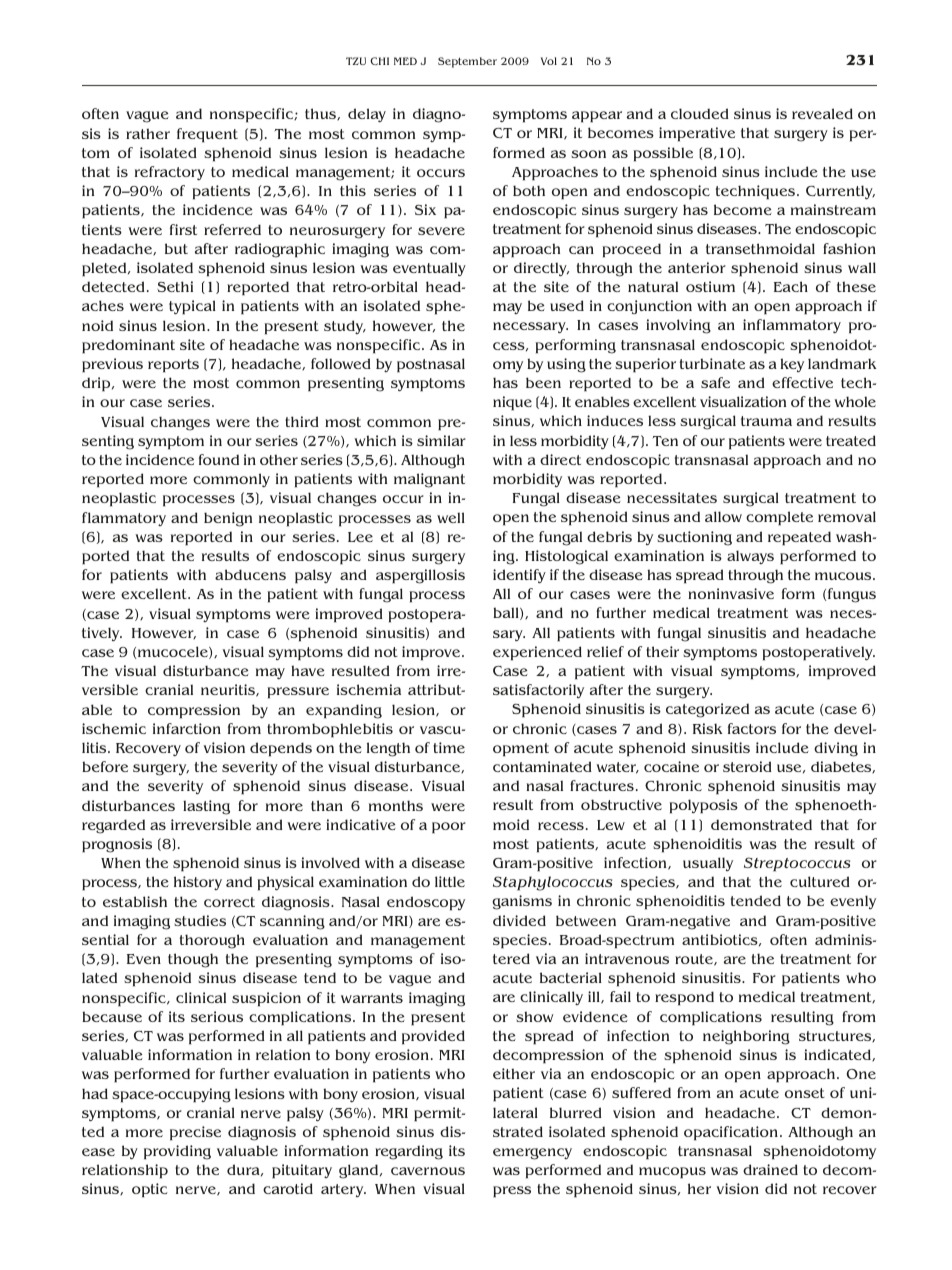 The image size is (952, 1270). What do you see at coordinates (507, 613) in the screenshot?
I see `ball` at bounding box center [507, 613].
